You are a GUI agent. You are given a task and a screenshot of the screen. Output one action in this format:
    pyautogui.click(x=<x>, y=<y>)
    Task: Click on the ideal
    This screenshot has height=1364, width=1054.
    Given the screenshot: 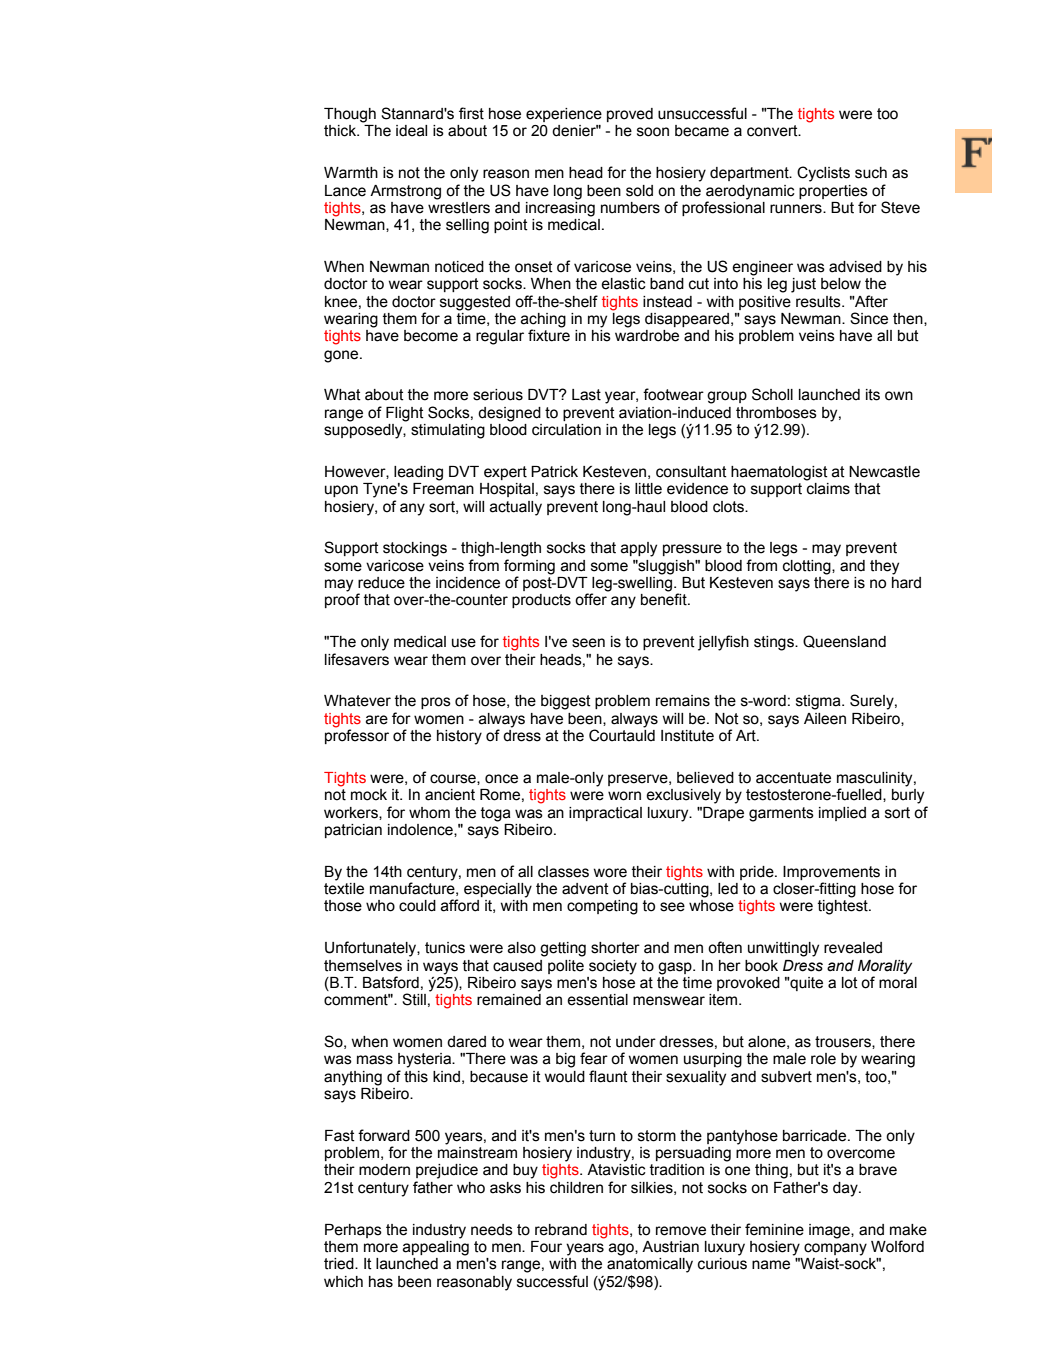 What is the action you would take?
    pyautogui.click(x=411, y=131)
